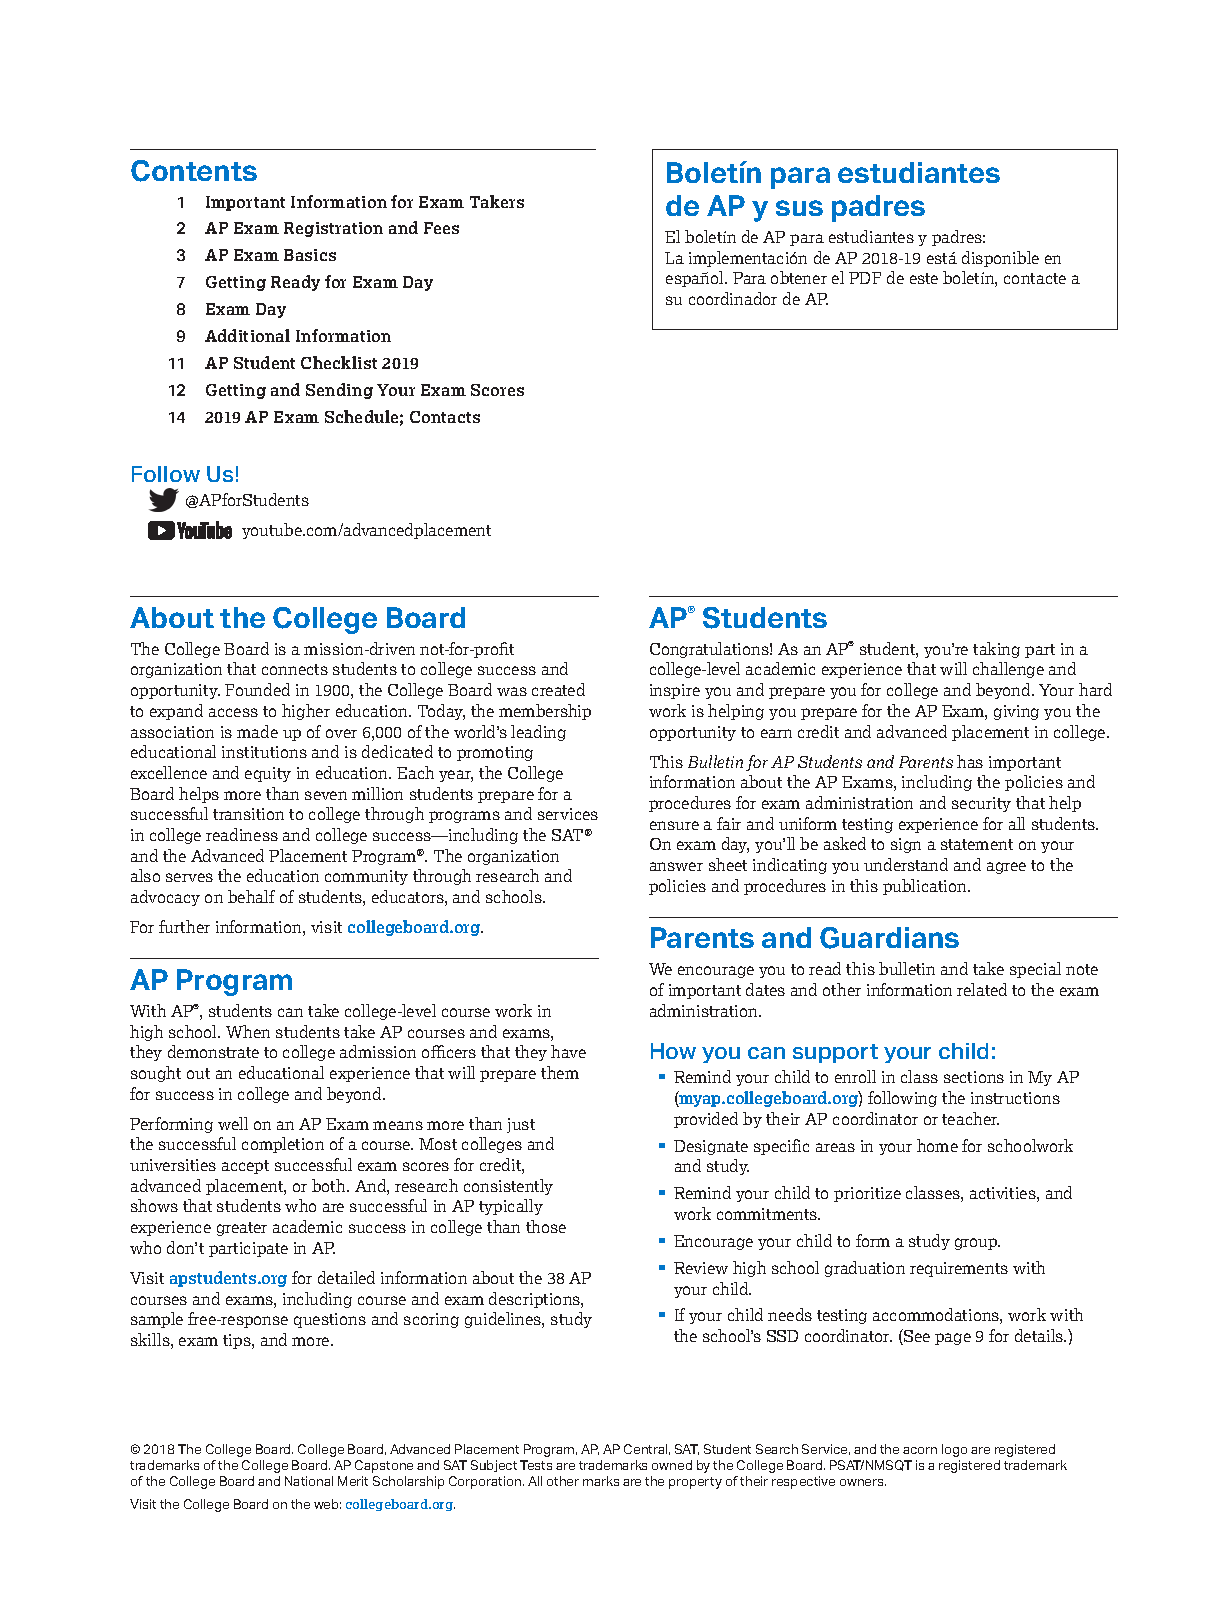 The image size is (1230, 1621). Describe the element at coordinates (248, 1031) in the screenshot. I see `When` at that location.
